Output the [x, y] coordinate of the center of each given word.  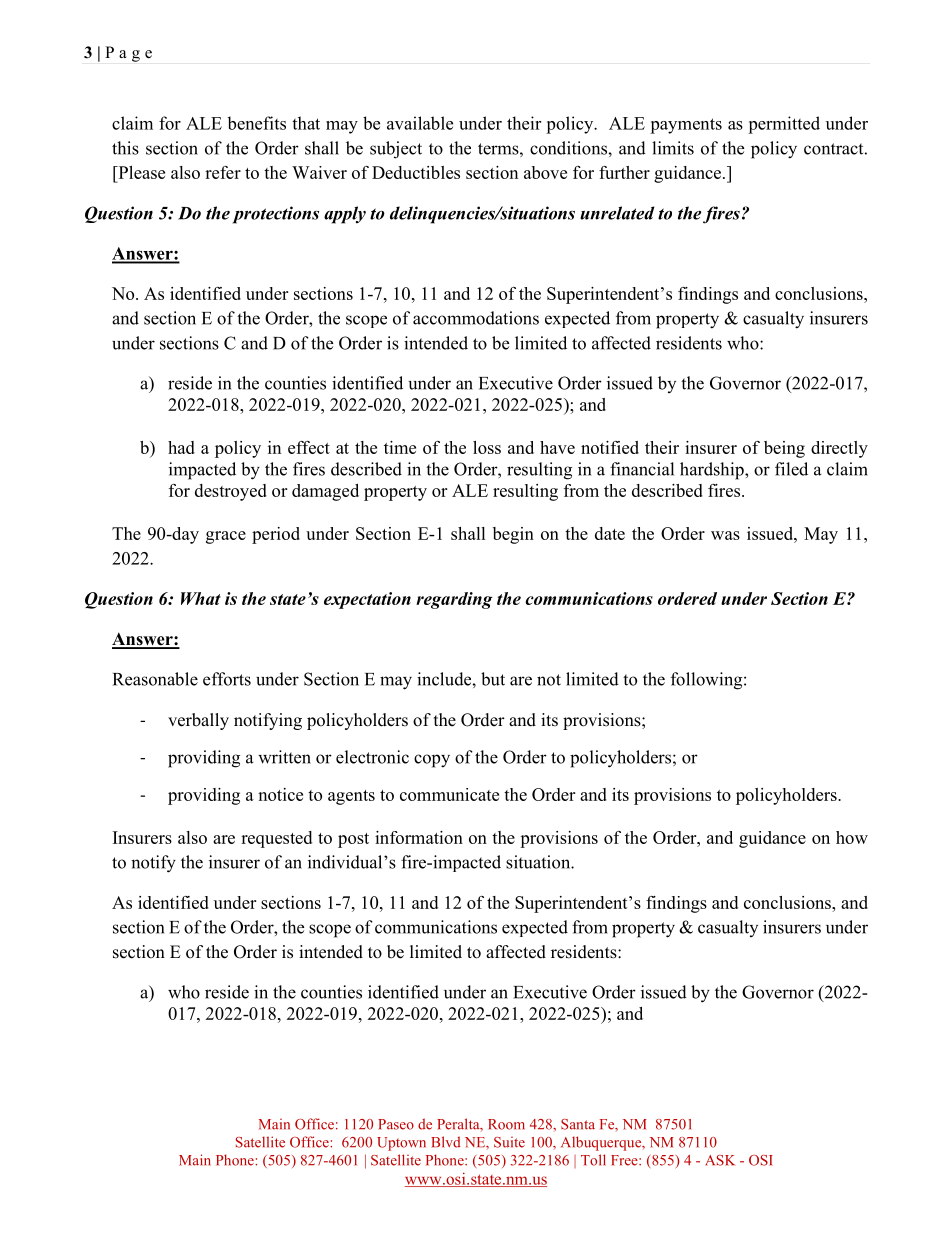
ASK [720, 1160]
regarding [454, 600]
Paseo [396, 1124]
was [725, 535]
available [420, 123]
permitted [784, 125]
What [201, 598]
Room [506, 1124]
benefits [256, 123]
